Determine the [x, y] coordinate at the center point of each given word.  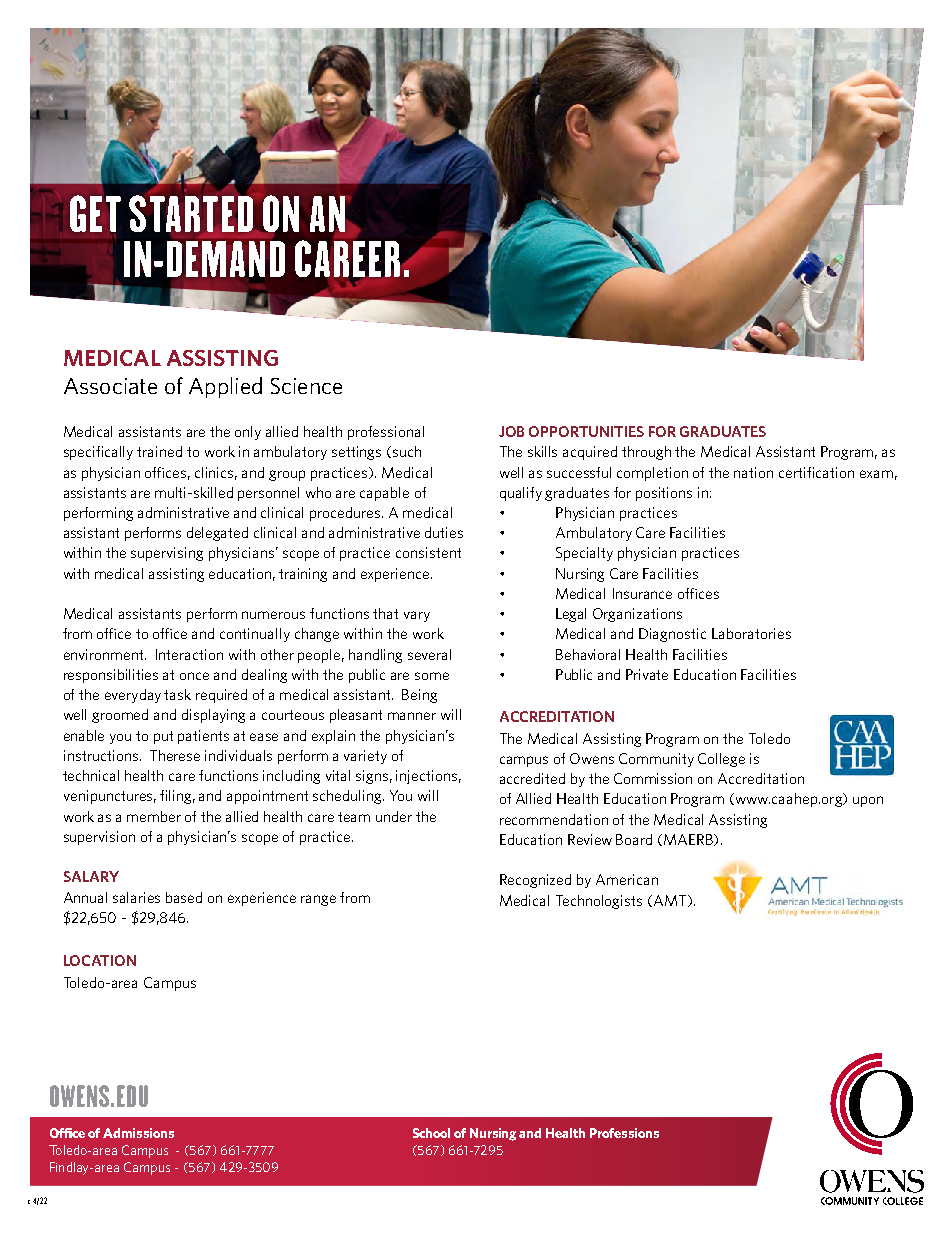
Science [306, 386]
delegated [217, 534]
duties [444, 532]
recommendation [554, 819]
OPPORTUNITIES [586, 431]
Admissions [138, 1133]
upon [868, 801]
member [154, 816]
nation [753, 472]
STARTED [191, 213]
